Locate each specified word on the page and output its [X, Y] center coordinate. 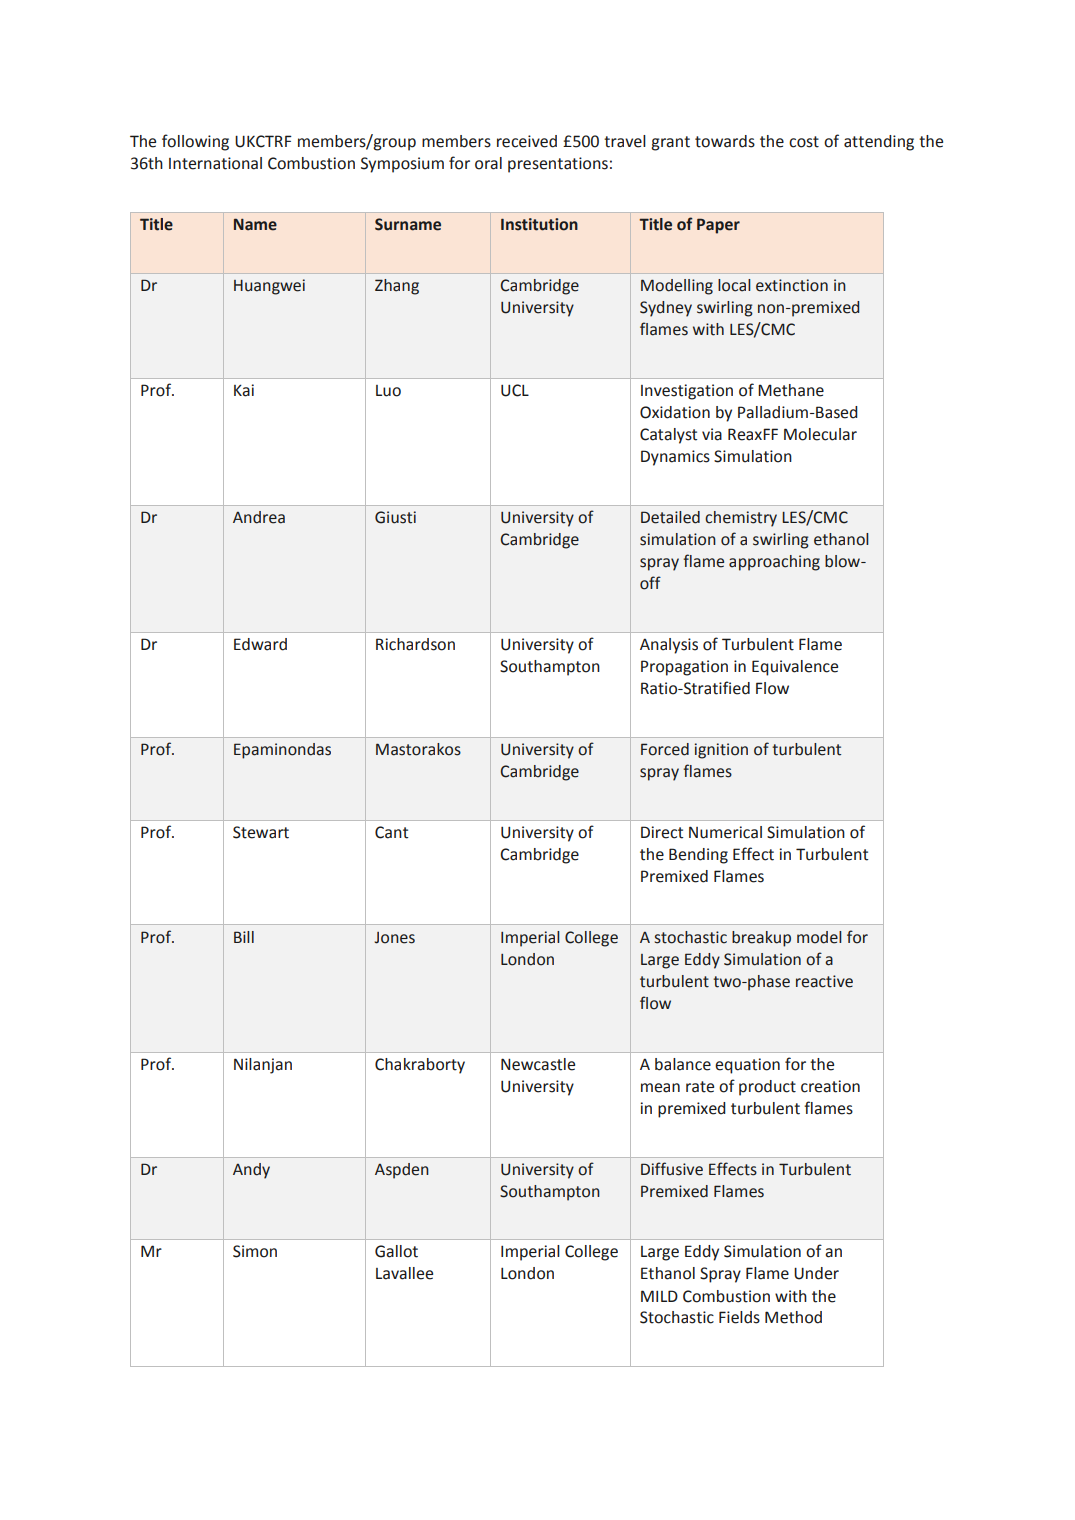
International [215, 163]
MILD [659, 1296]
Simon [255, 1251]
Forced [665, 749]
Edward [260, 644]
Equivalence [795, 668]
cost [804, 142]
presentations [558, 165]
